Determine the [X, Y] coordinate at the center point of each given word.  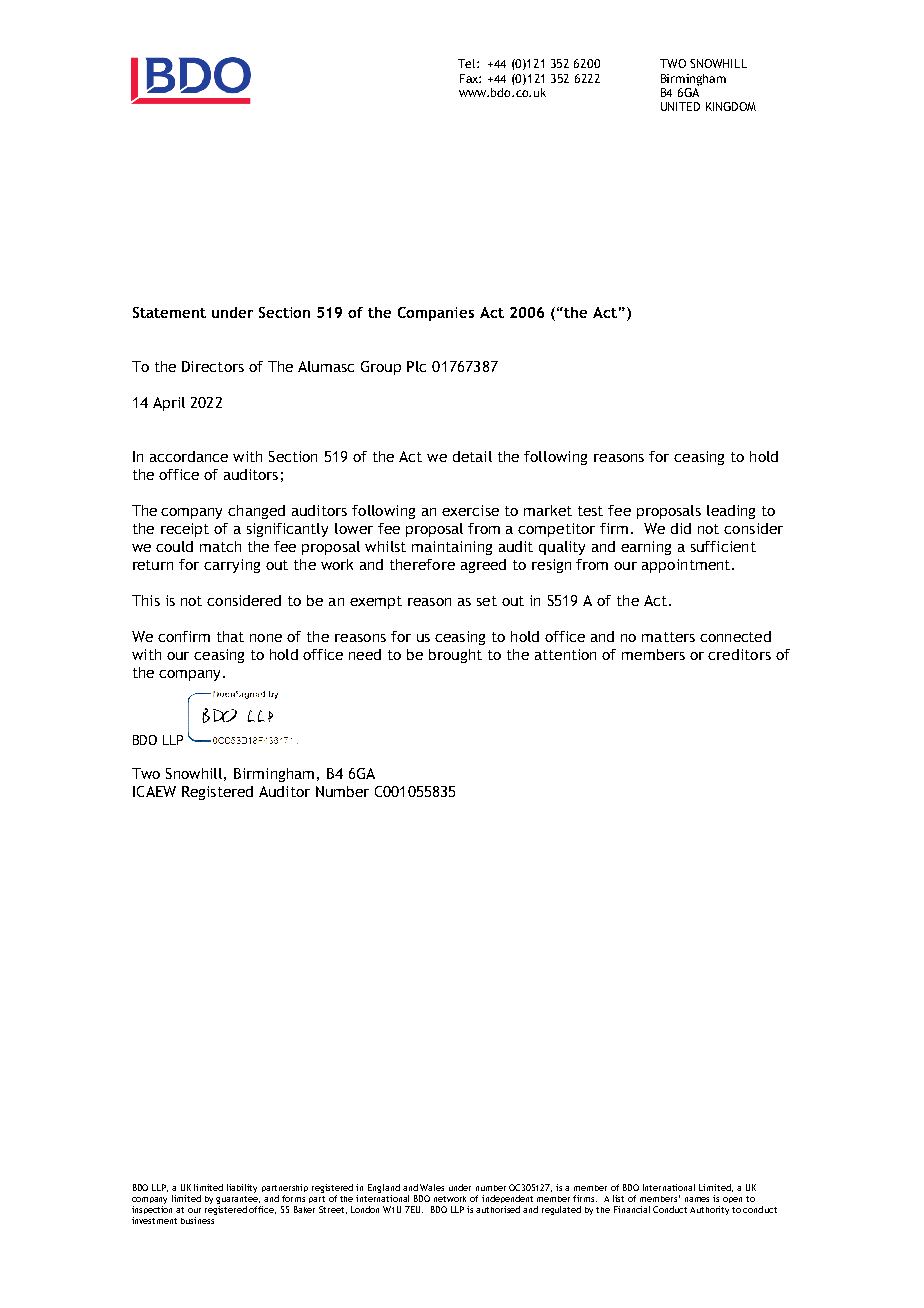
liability [242, 1188]
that [230, 636]
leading [731, 512]
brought [455, 656]
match [220, 546]
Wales [432, 1187]
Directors [213, 366]
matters [668, 637]
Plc [416, 366]
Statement [169, 312]
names [697, 1199]
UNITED [680, 106]
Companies [436, 314]
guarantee [238, 1201]
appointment [687, 566]
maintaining [452, 548]
